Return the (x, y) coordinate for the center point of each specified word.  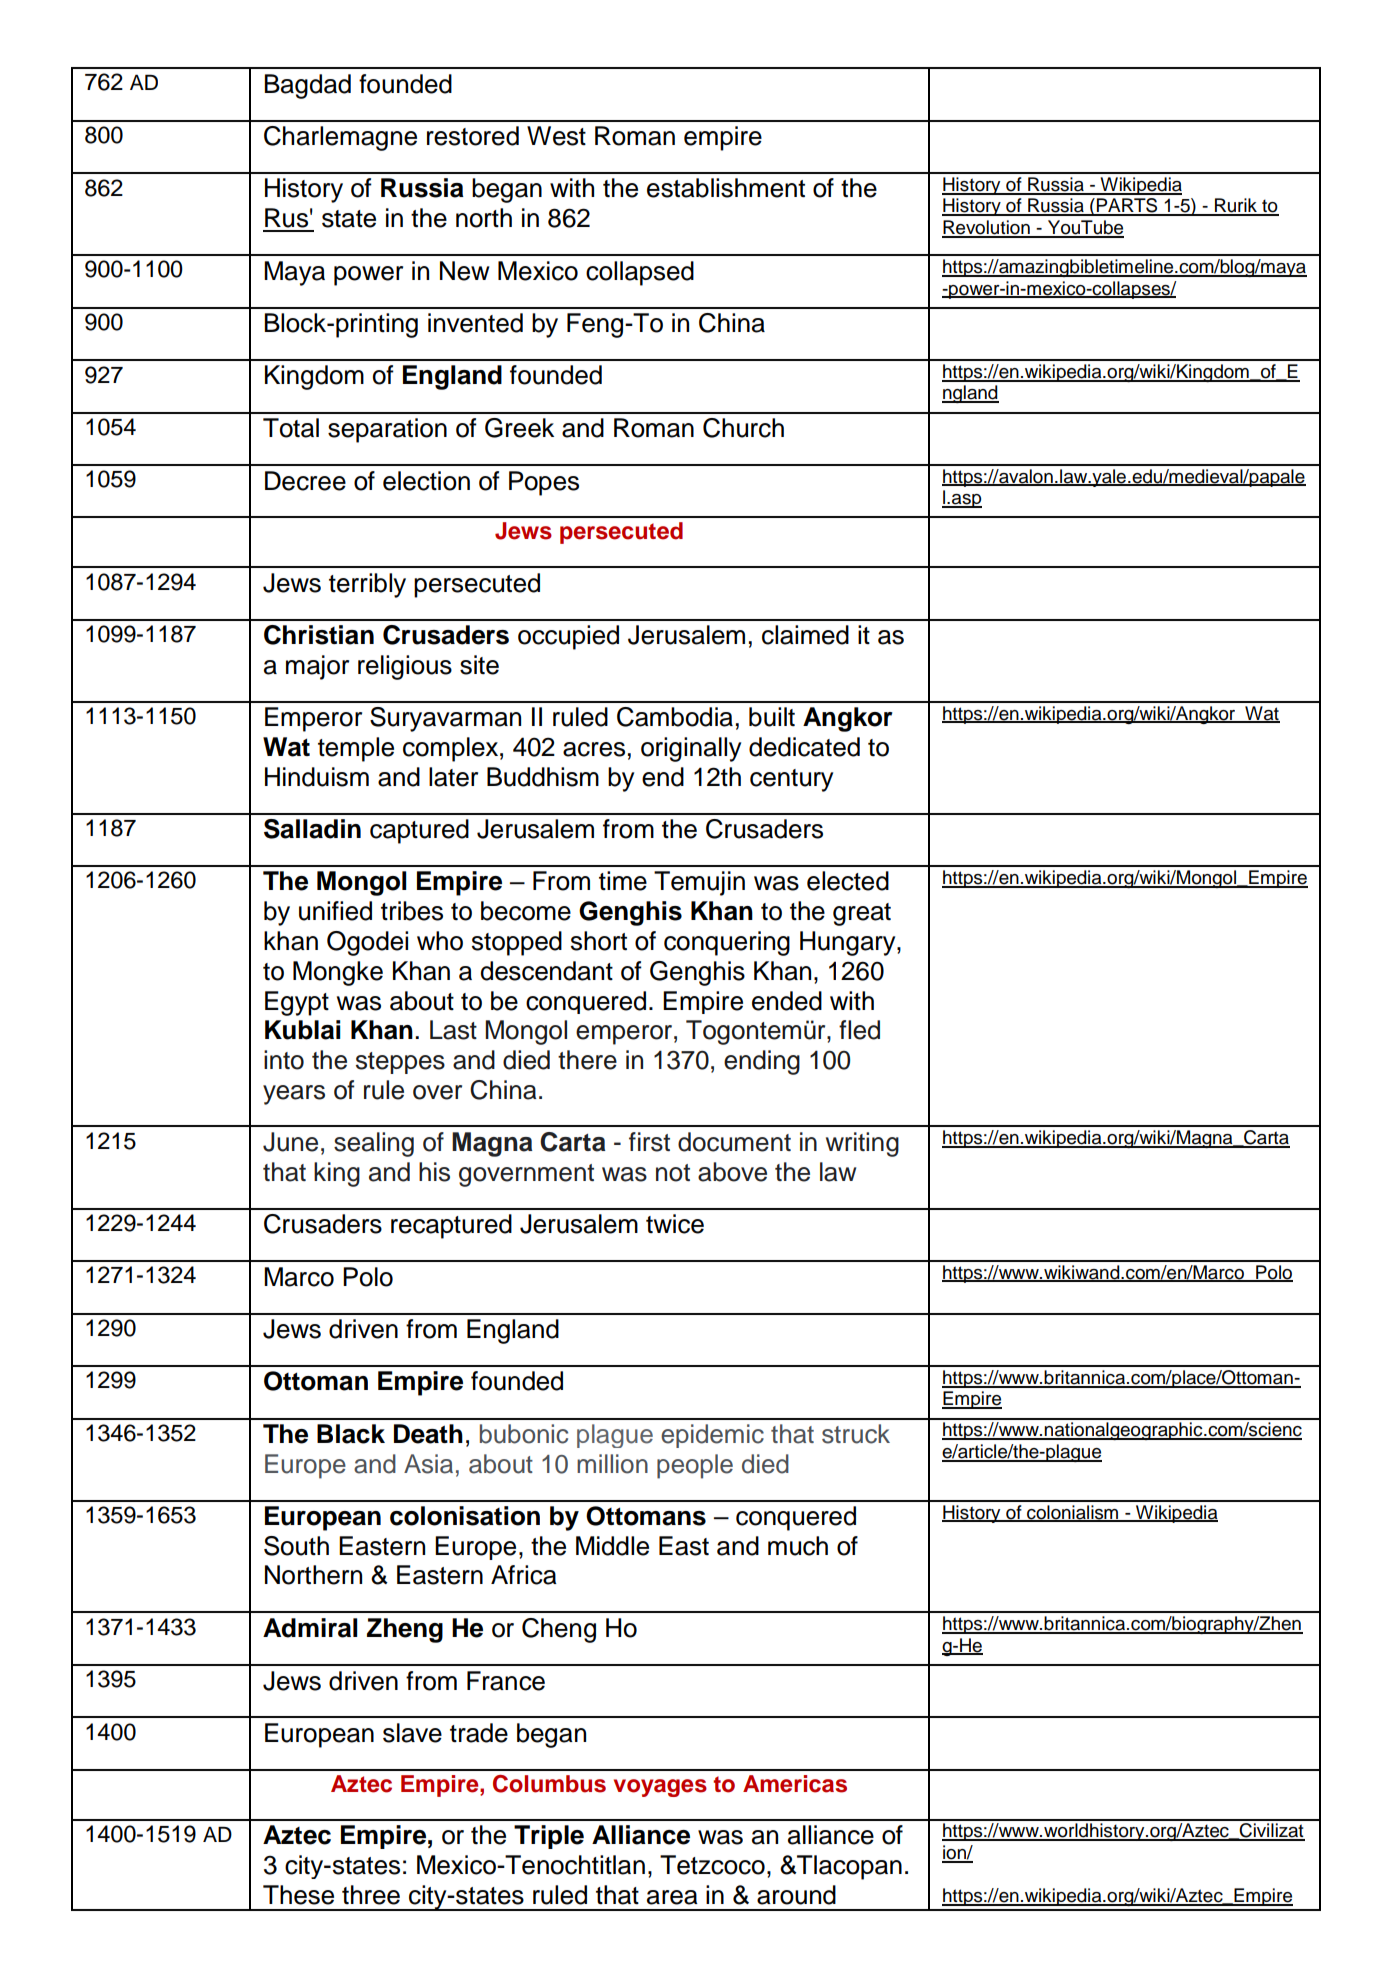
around (796, 1895)
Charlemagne (340, 138)
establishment (726, 188)
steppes (400, 1063)
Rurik (1236, 206)
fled (859, 1030)
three (371, 1895)
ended (787, 1001)
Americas (795, 1784)
